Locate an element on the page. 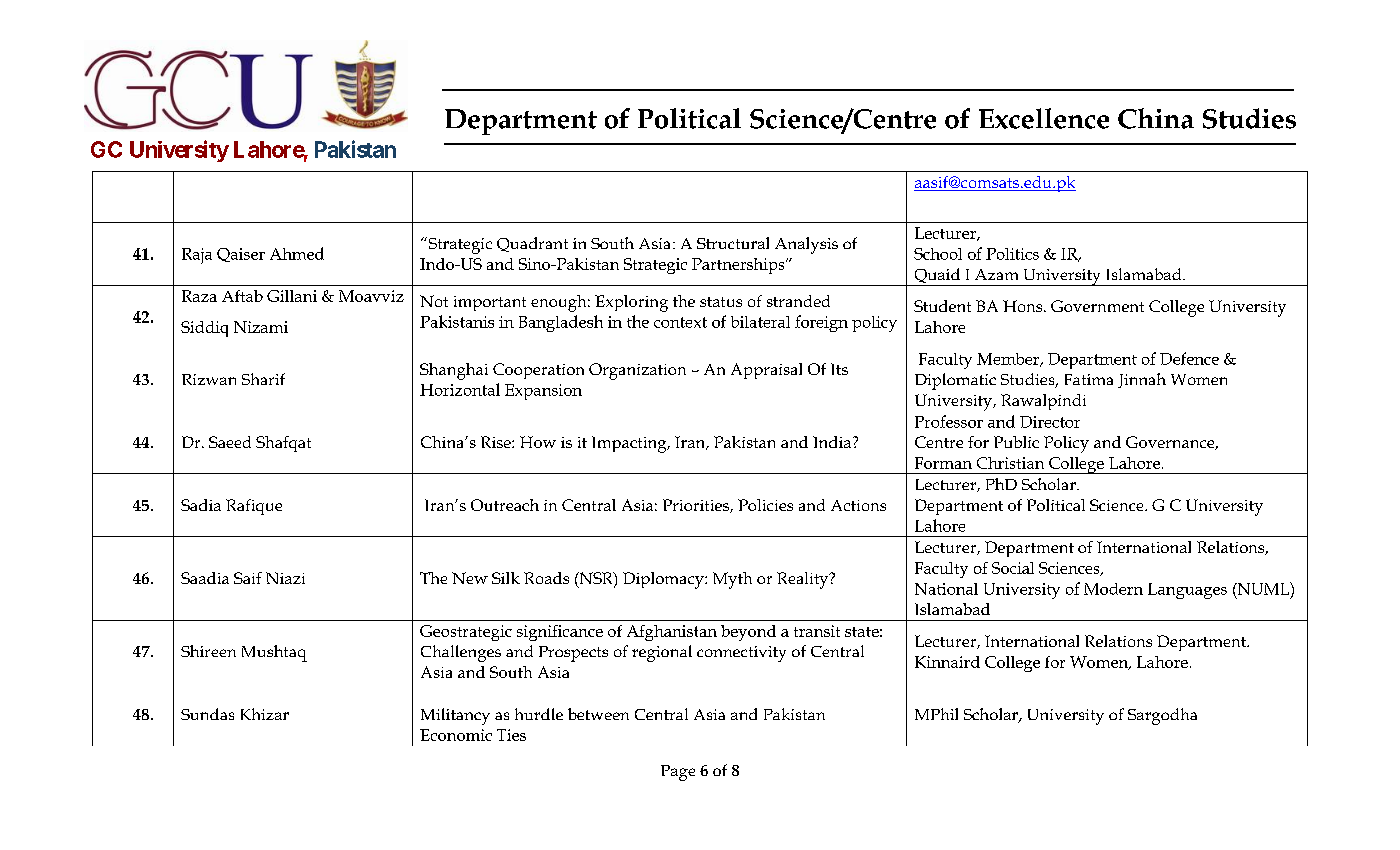 The height and width of the document is (850, 1400). Ahmed is located at coordinates (297, 253).
